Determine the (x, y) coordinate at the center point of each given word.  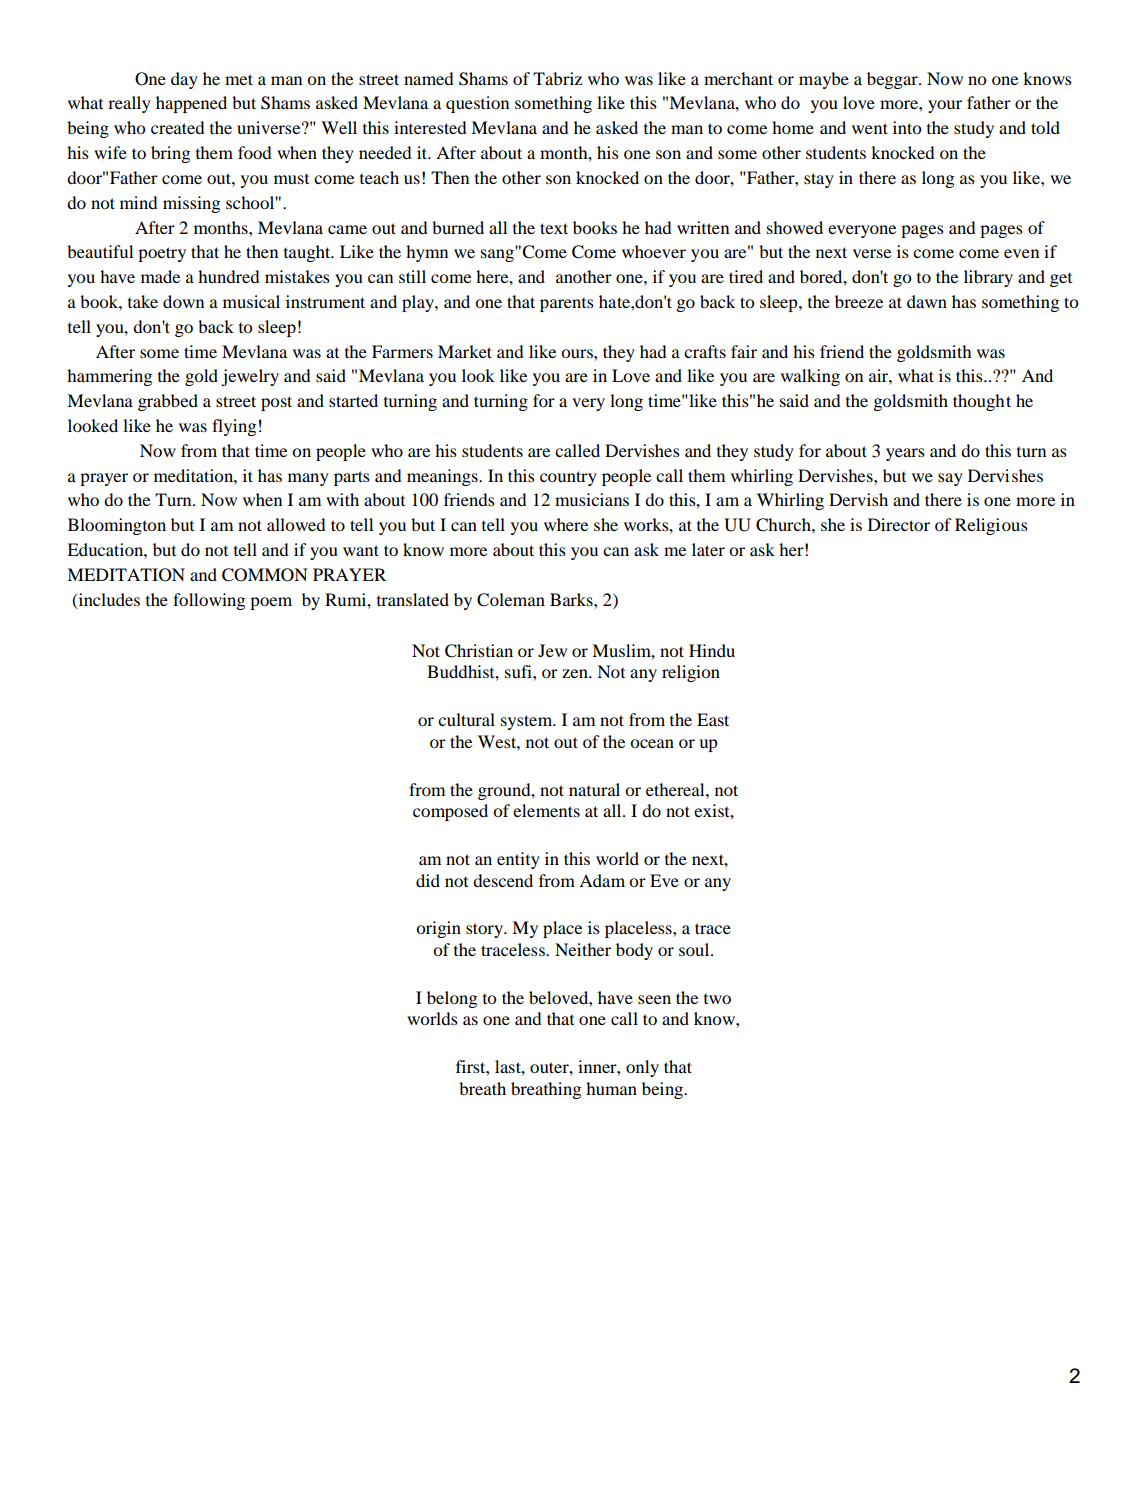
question (477, 104)
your (945, 106)
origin (438, 929)
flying (234, 427)
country (568, 478)
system (528, 722)
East (713, 719)
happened (191, 104)
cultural (466, 719)
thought (982, 402)
